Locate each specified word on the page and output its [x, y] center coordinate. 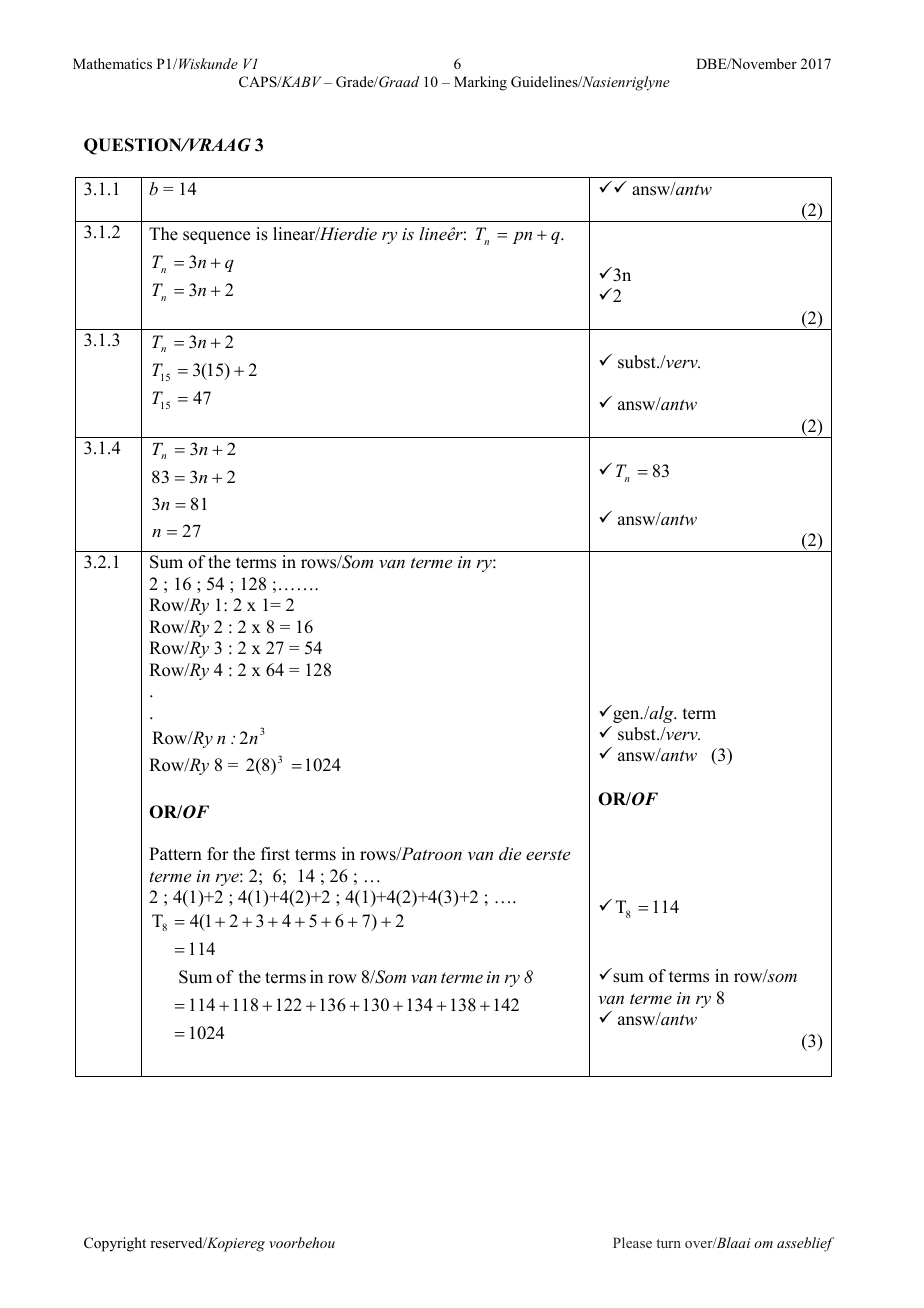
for [218, 854]
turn [668, 1243]
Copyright [115, 1244]
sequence [216, 237]
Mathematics [112, 63]
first [275, 854]
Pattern [175, 854]
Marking [480, 83]
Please [632, 1242]
